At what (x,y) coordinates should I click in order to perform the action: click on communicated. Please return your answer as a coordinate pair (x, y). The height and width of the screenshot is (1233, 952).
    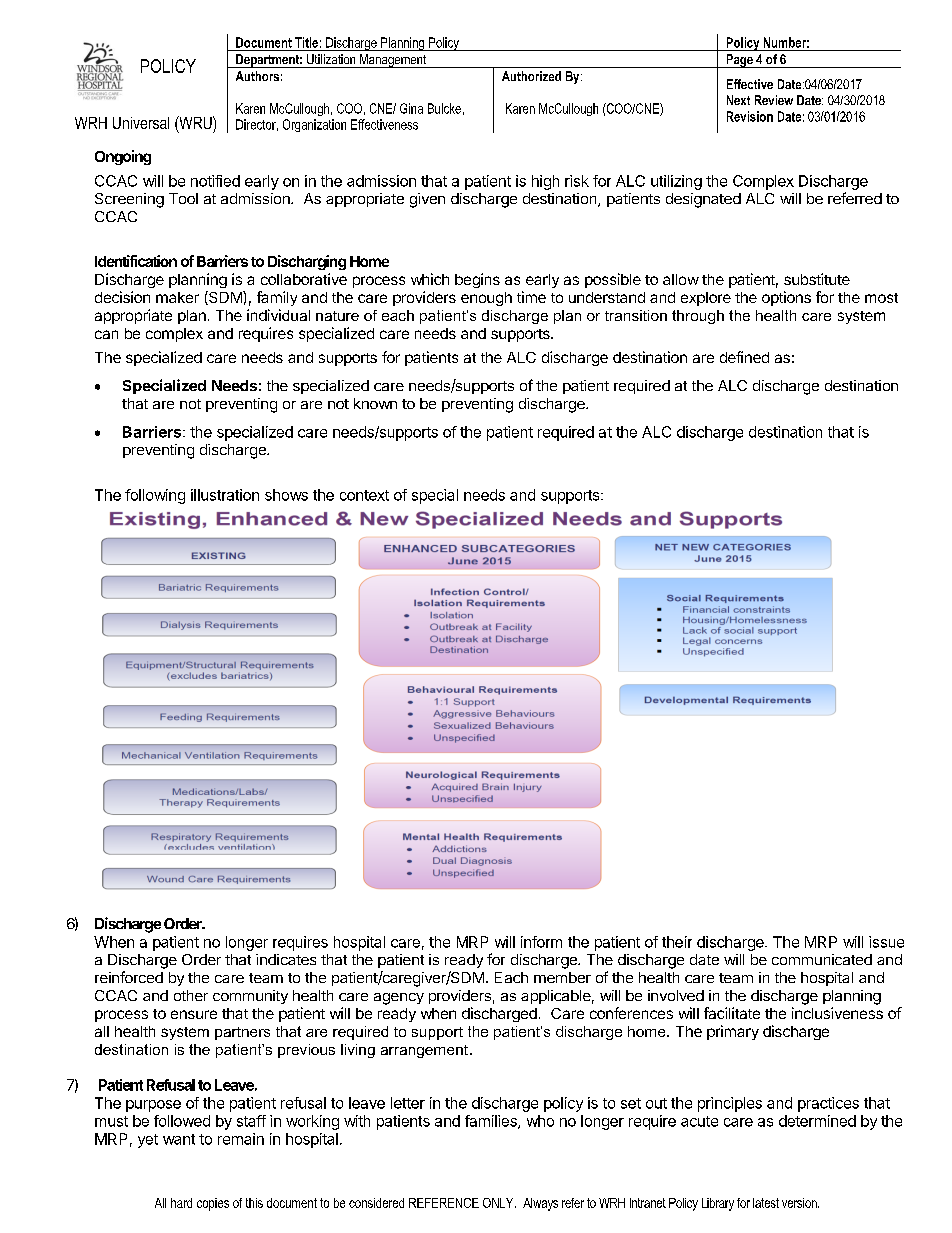
    Looking at the image, I should click on (822, 959).
